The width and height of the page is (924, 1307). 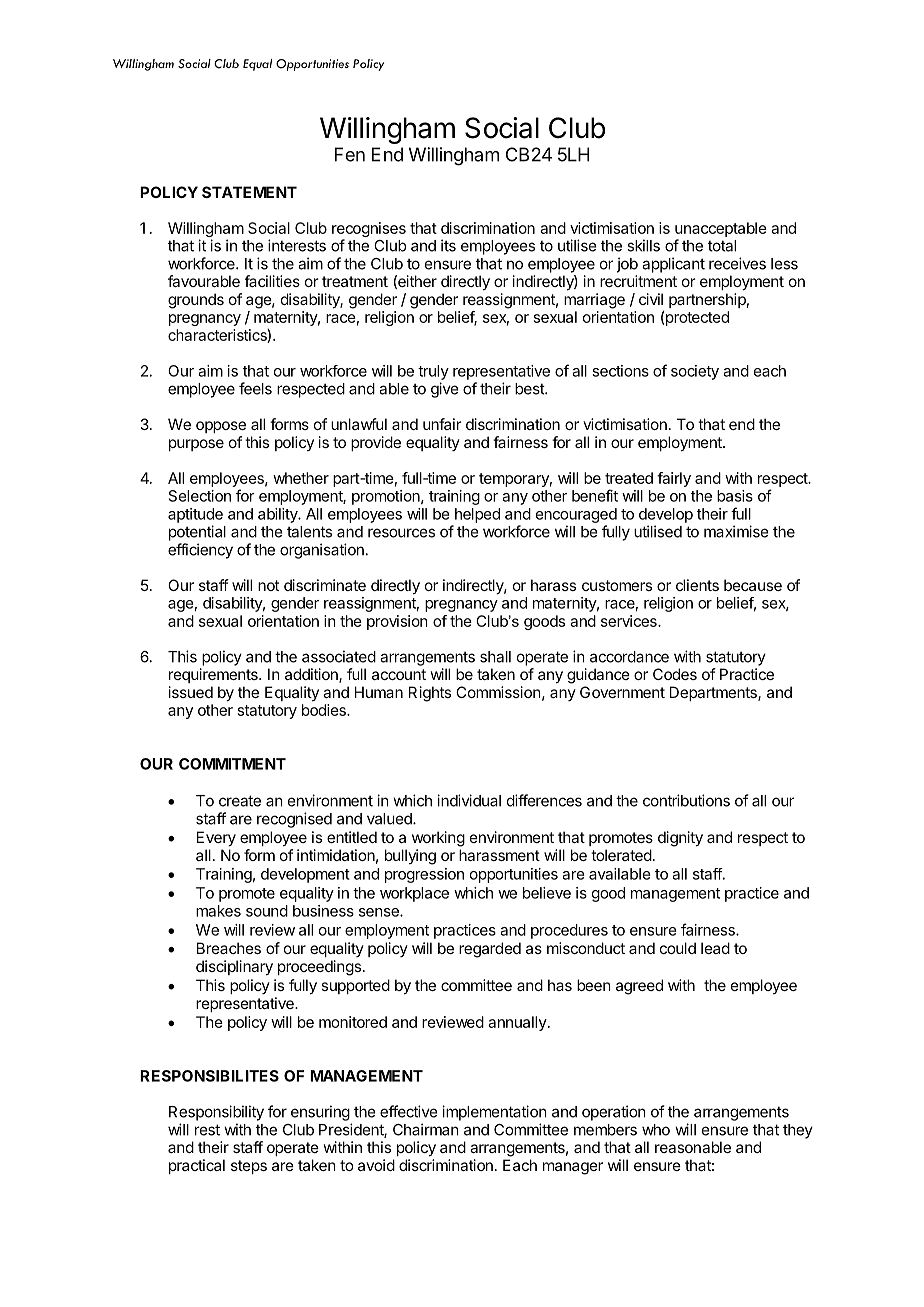 I want to click on whether, so click(x=301, y=478).
